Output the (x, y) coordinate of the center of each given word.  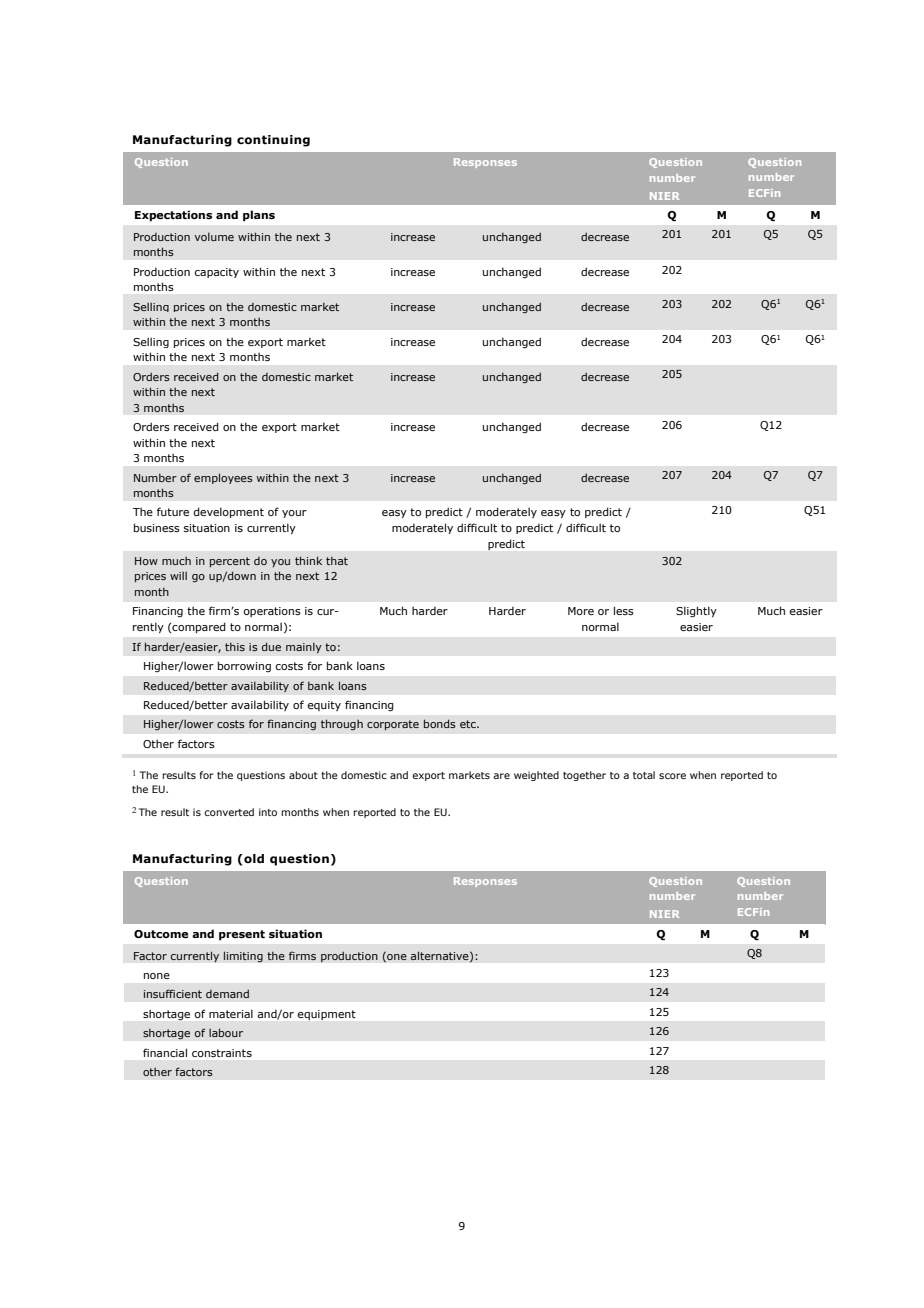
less (624, 610)
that (337, 561)
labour (226, 1032)
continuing (273, 141)
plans (259, 216)
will (178, 576)
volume (214, 237)
